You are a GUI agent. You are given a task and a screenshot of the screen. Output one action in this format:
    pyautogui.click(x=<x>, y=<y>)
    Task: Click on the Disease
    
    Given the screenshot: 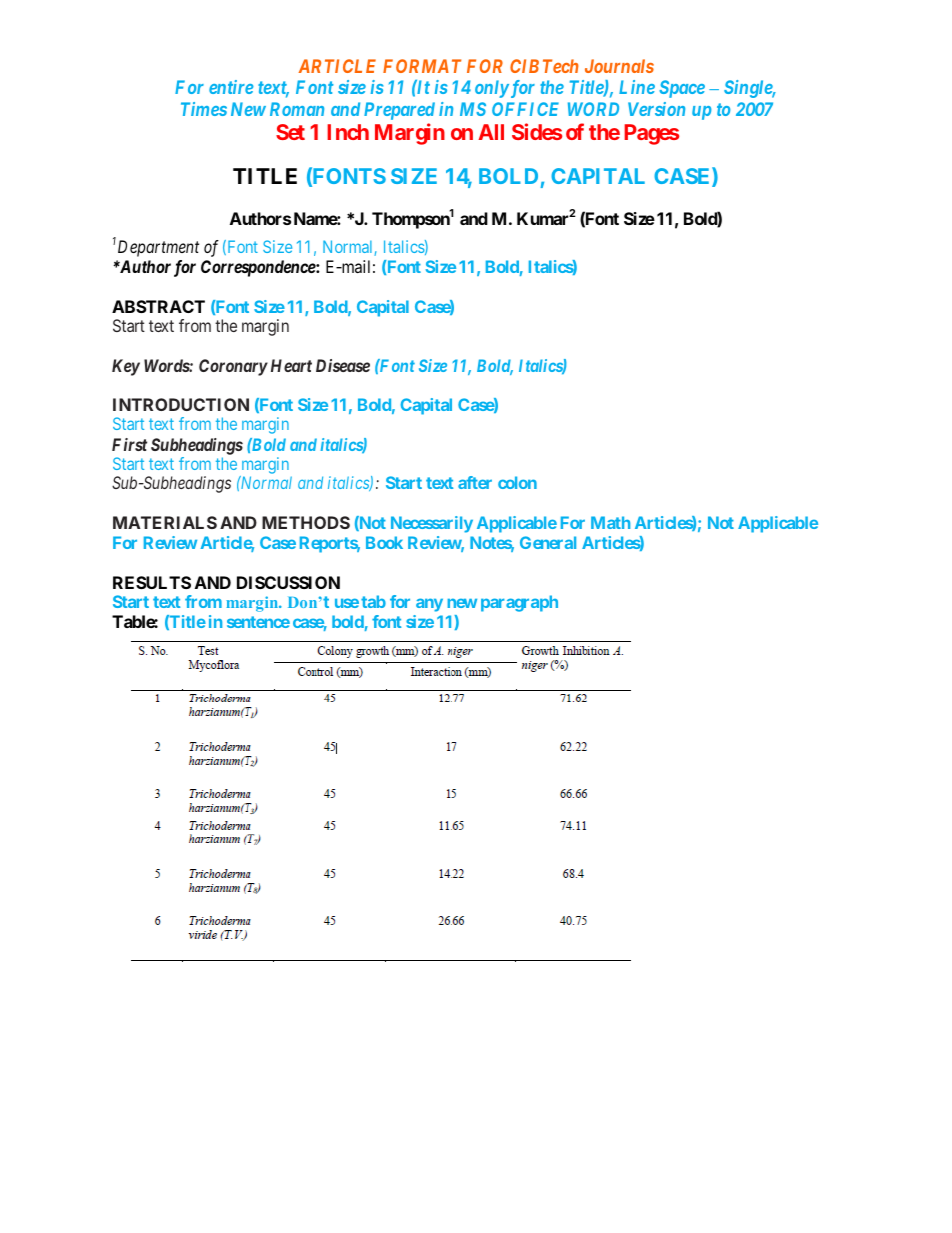 What is the action you would take?
    pyautogui.click(x=343, y=365)
